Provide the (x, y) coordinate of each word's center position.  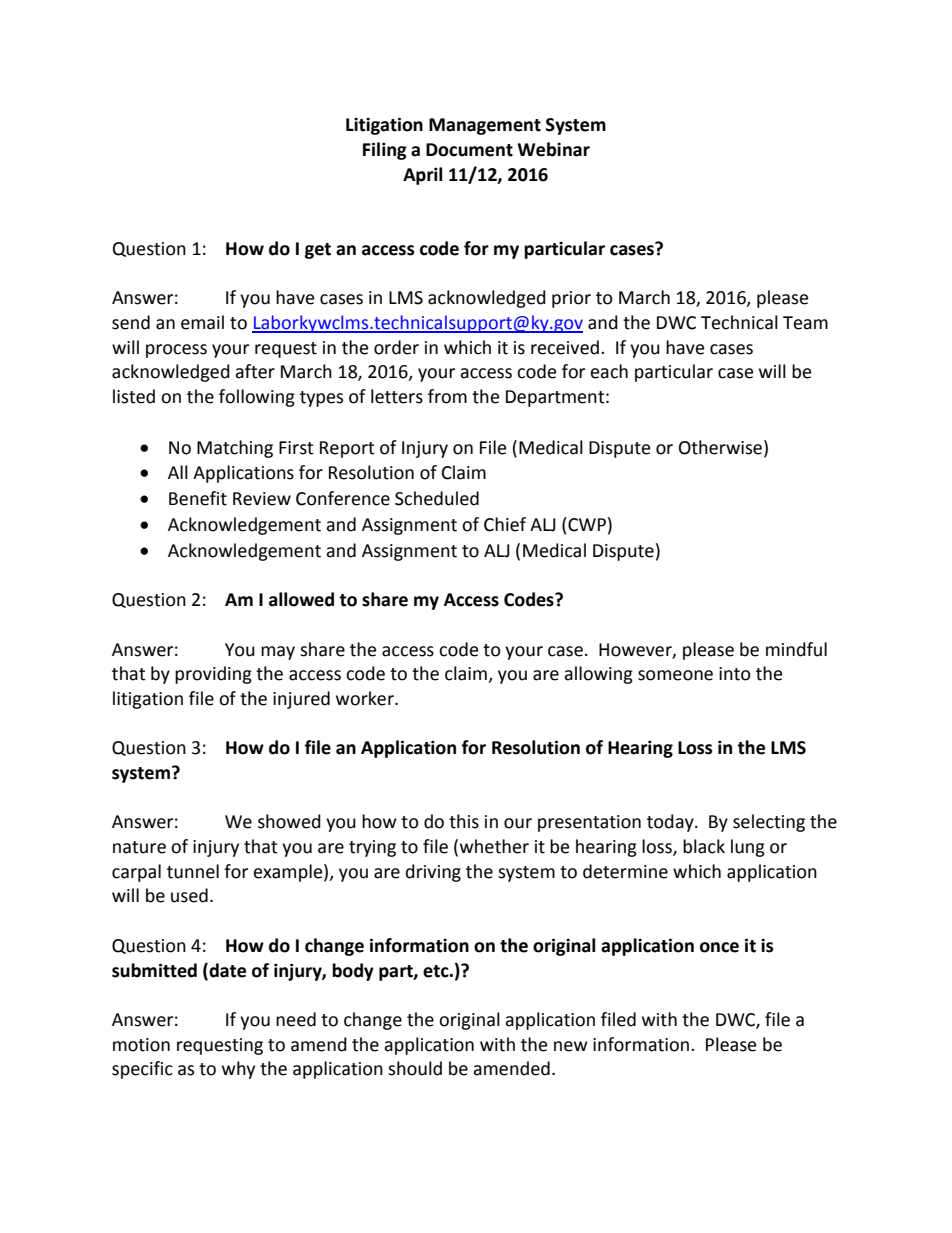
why (238, 1070)
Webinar (553, 149)
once (719, 947)
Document (469, 150)
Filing (385, 151)
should (415, 1068)
